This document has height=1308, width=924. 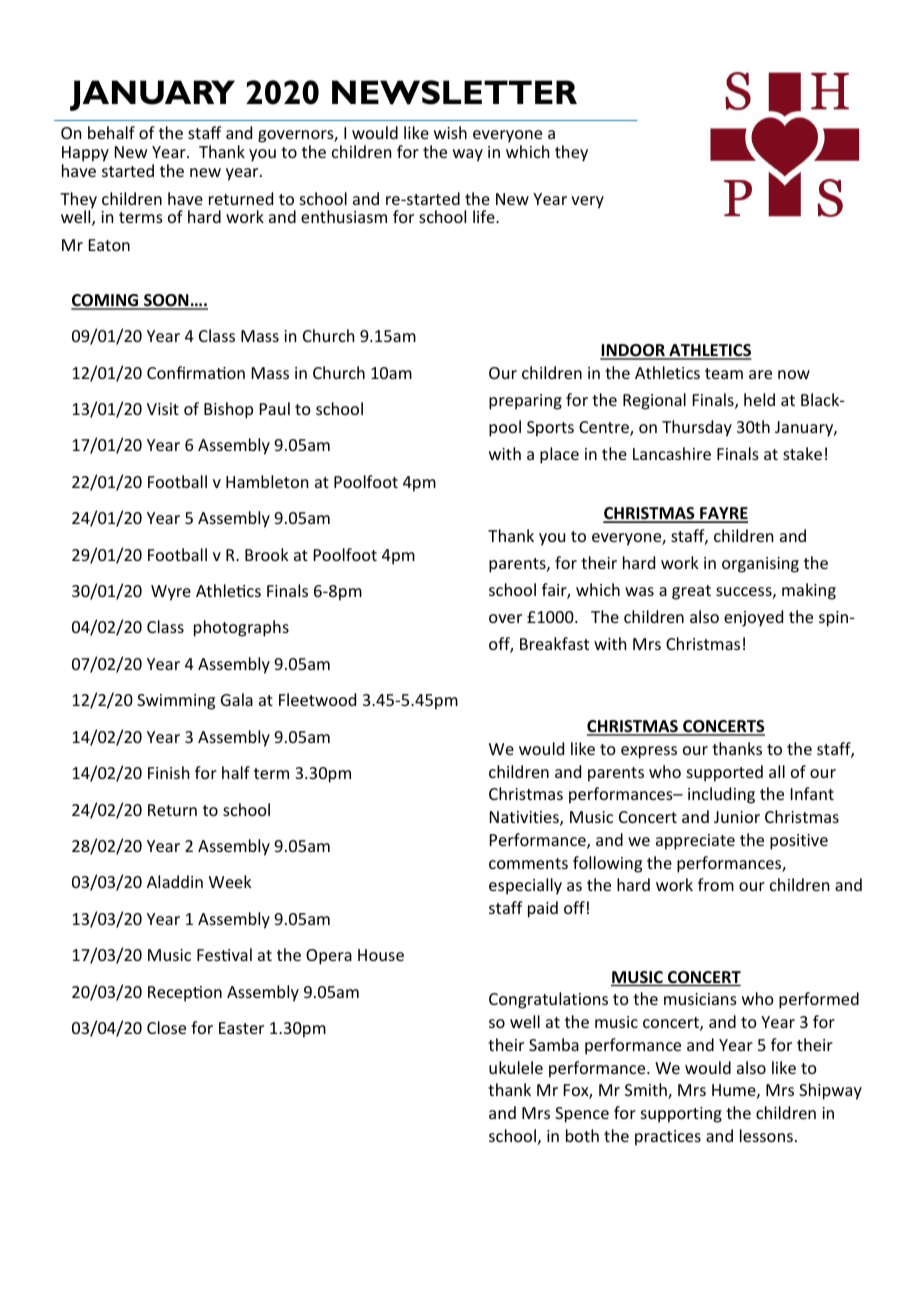 I want to click on ukulele, so click(x=516, y=1067).
